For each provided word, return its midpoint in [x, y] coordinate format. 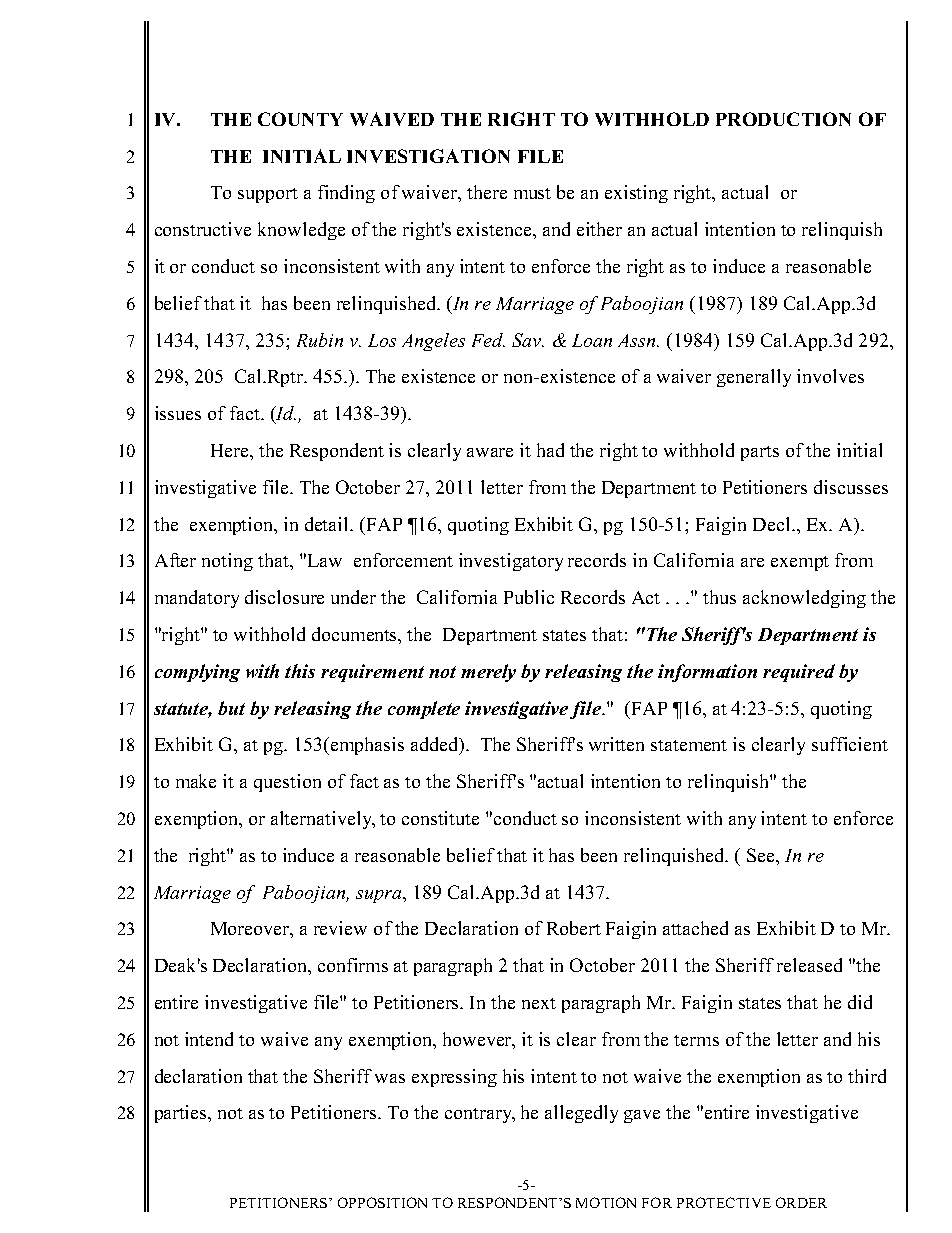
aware [490, 452]
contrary [479, 1115]
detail [328, 524]
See [762, 855]
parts [760, 453]
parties [182, 1114]
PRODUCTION [783, 119]
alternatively [322, 820]
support [268, 195]
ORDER [801, 1202]
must [532, 193]
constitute [440, 818]
